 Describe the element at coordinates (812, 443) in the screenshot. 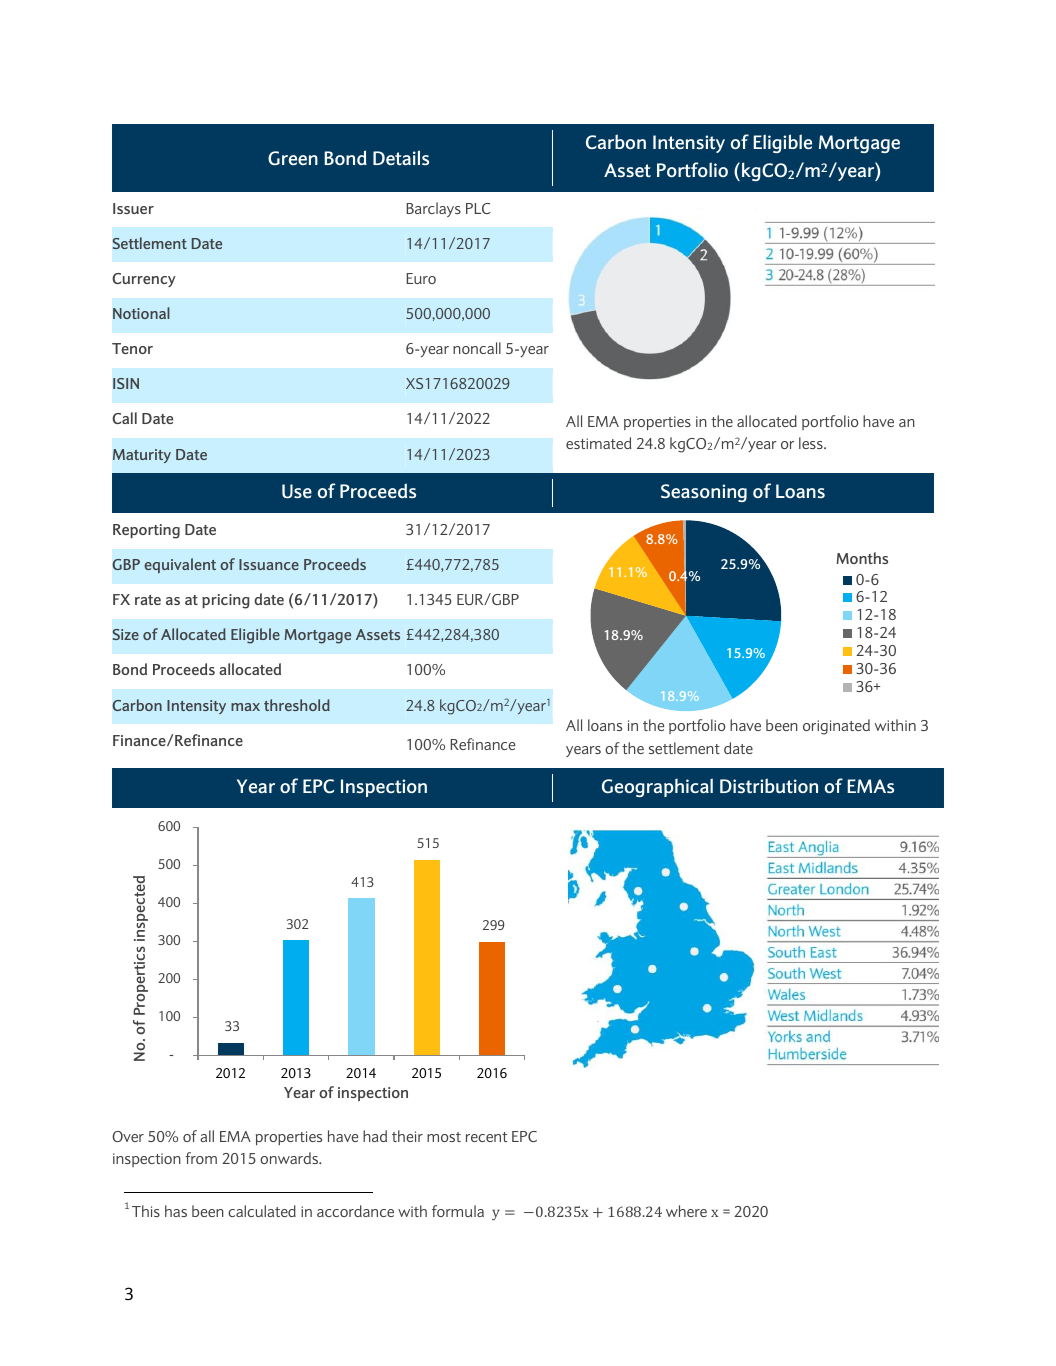

I see `less` at that location.
